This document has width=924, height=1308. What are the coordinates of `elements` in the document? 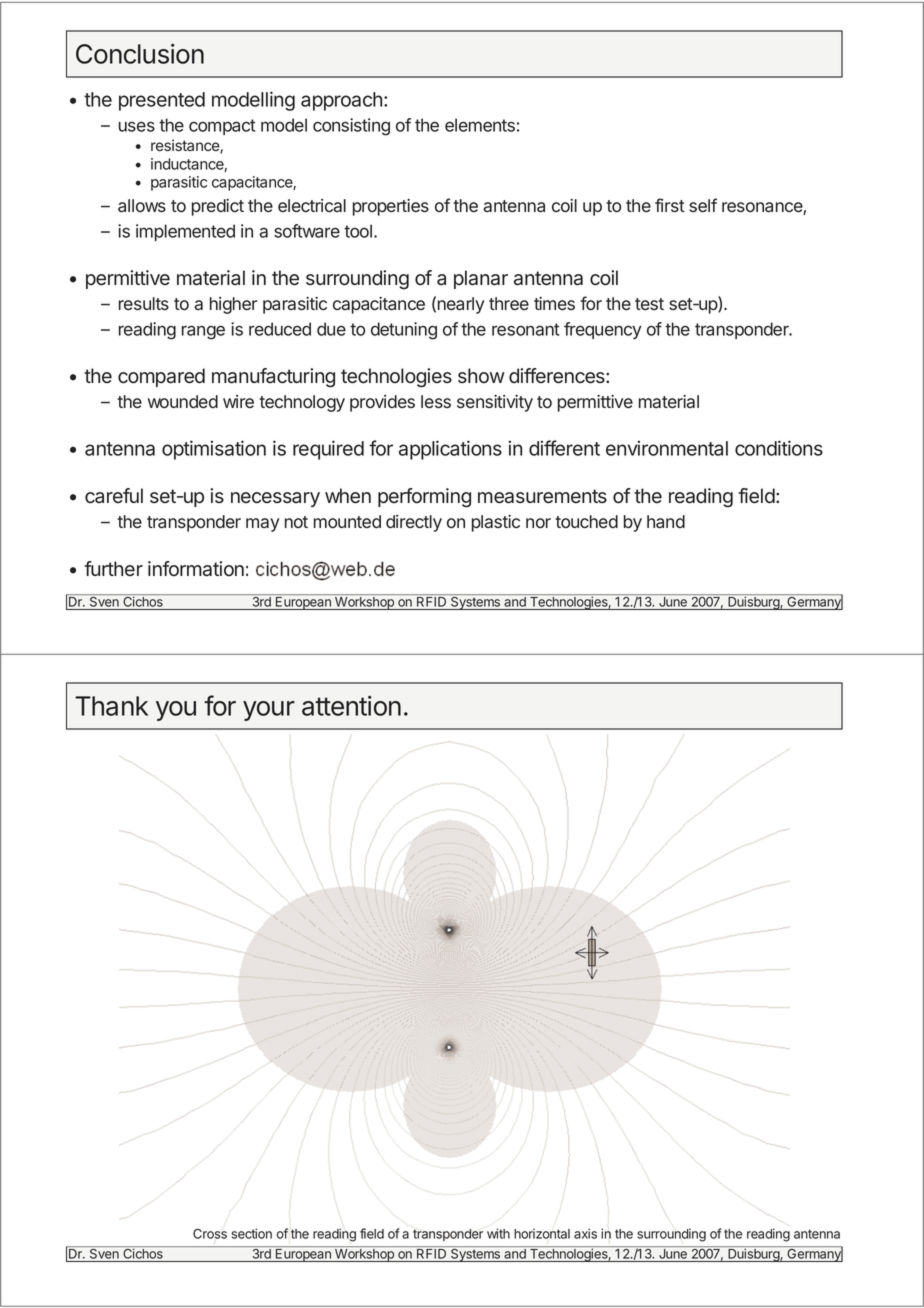 It's located at (480, 125).
